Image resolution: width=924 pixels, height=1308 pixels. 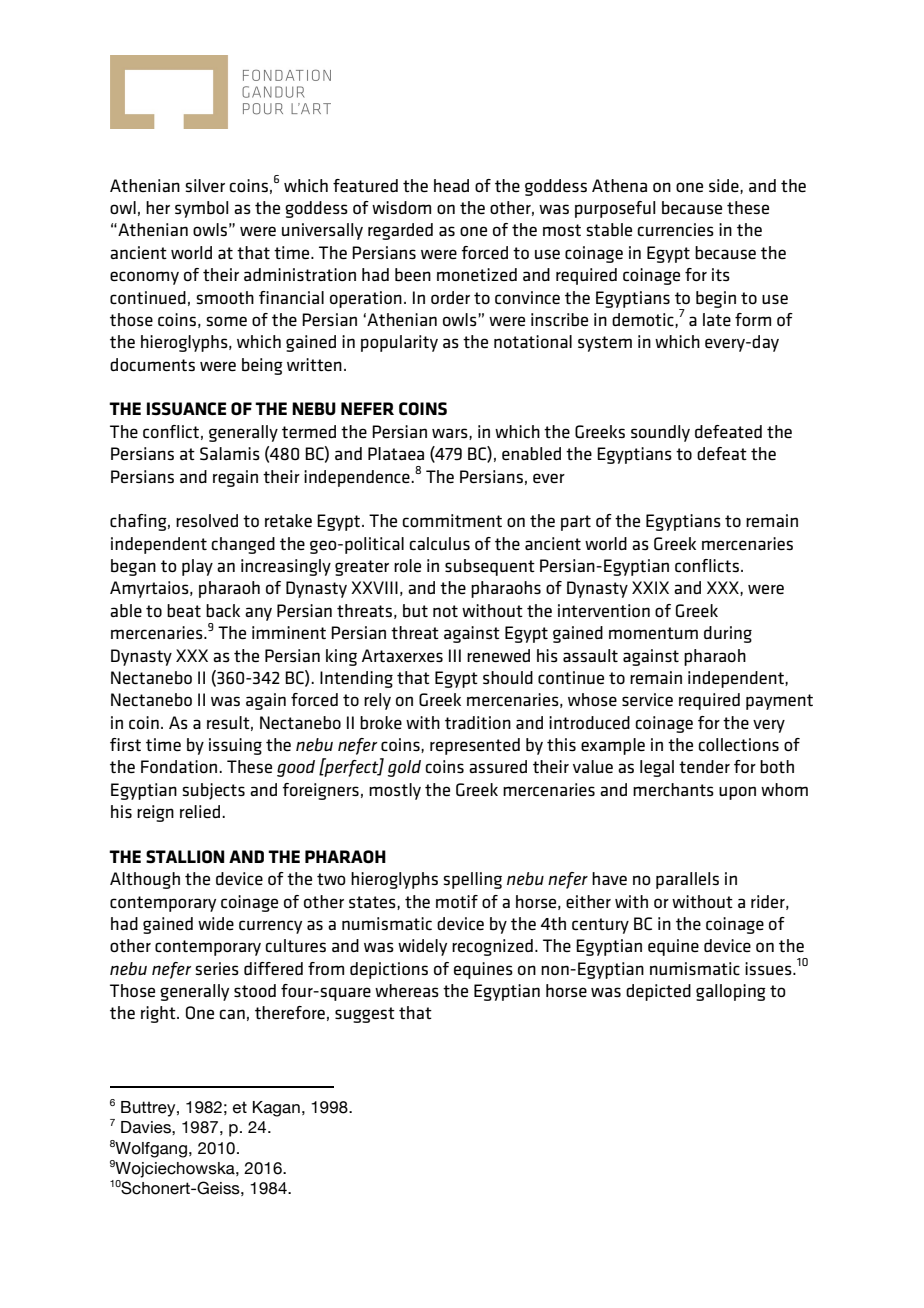 I want to click on suggest, so click(x=365, y=1015).
